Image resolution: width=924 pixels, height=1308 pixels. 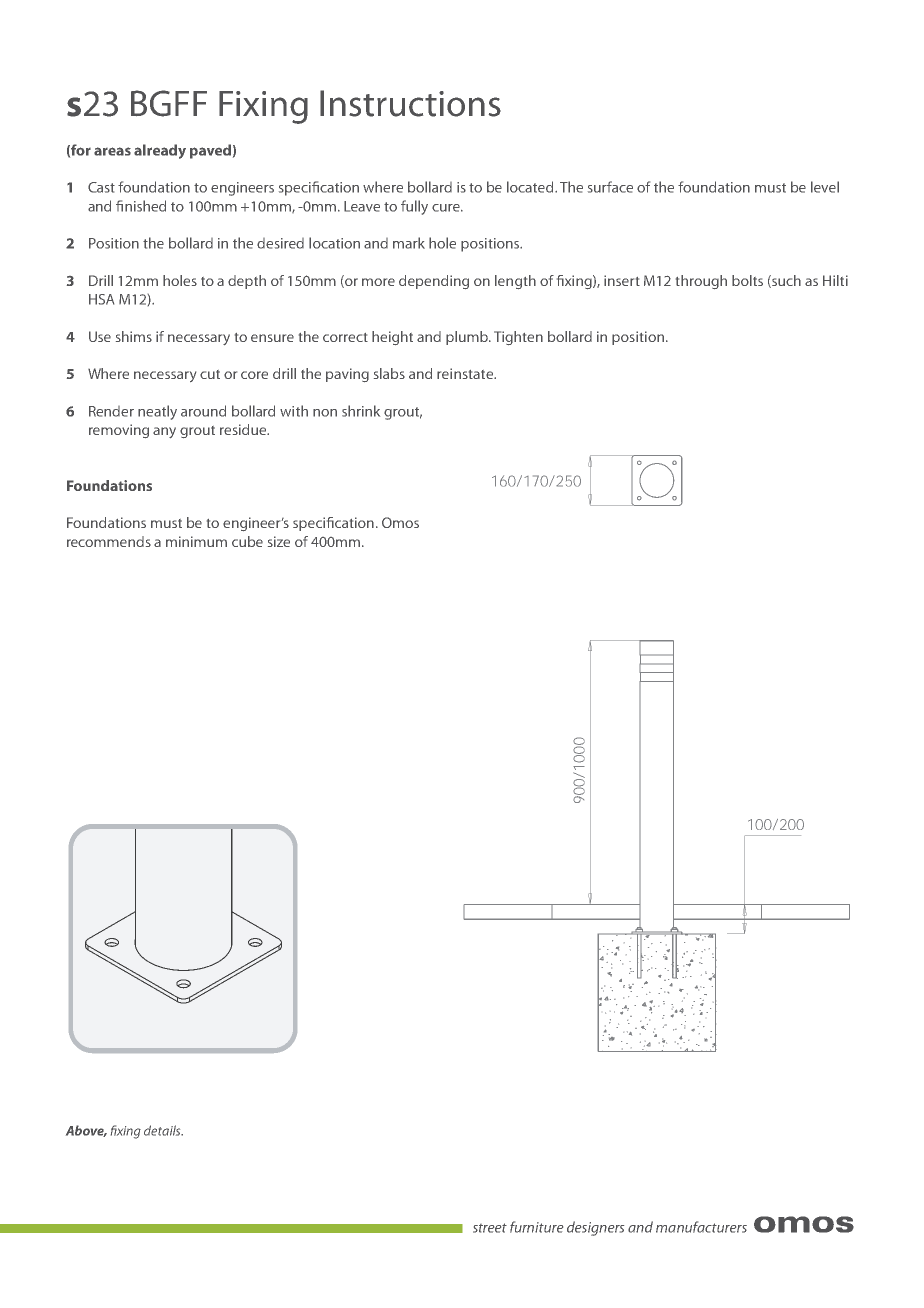 I want to click on reinstate, so click(x=466, y=373).
